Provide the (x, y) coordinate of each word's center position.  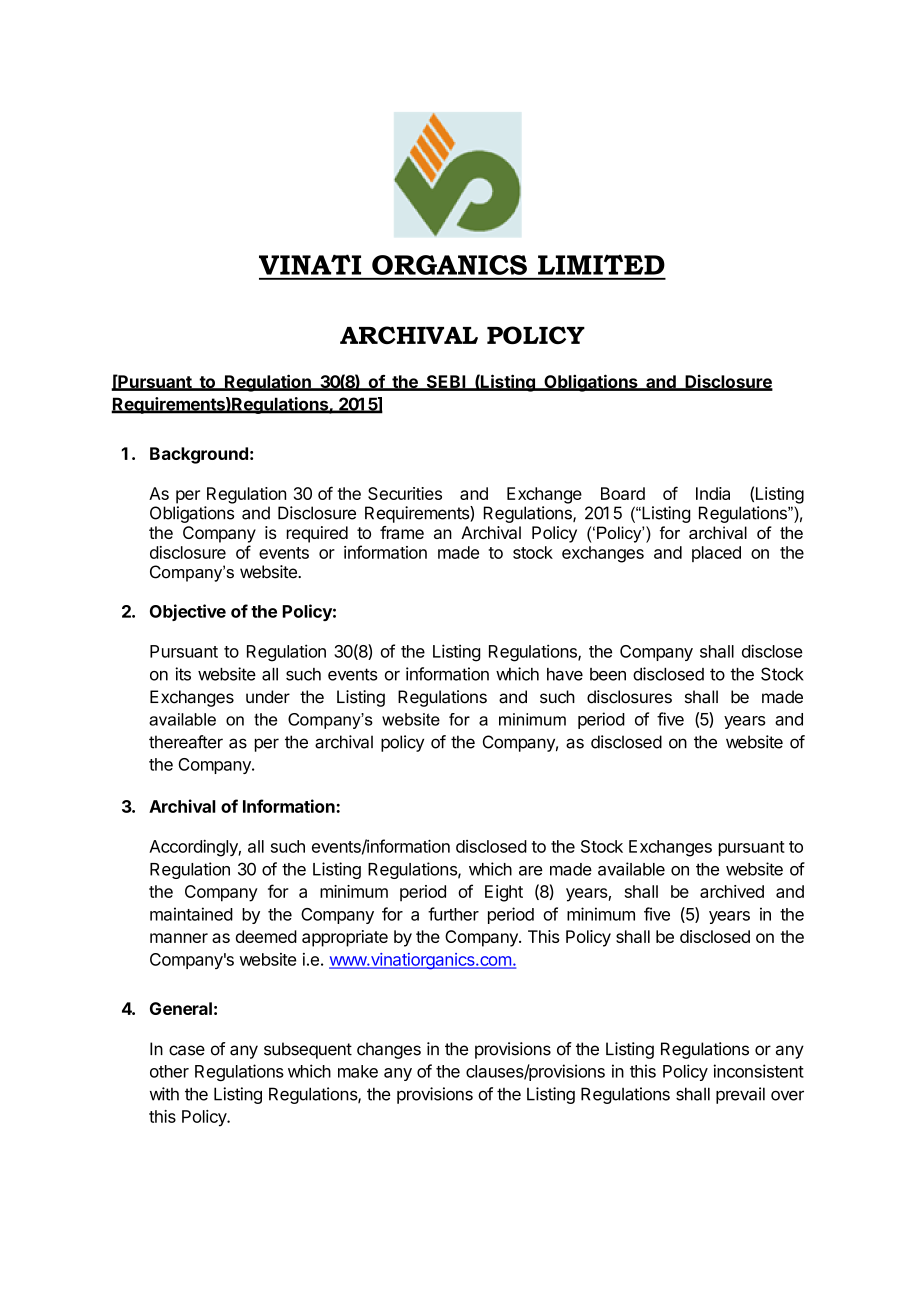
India (713, 493)
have (565, 674)
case (187, 1050)
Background (199, 455)
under (268, 697)
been (608, 674)
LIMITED (601, 264)
